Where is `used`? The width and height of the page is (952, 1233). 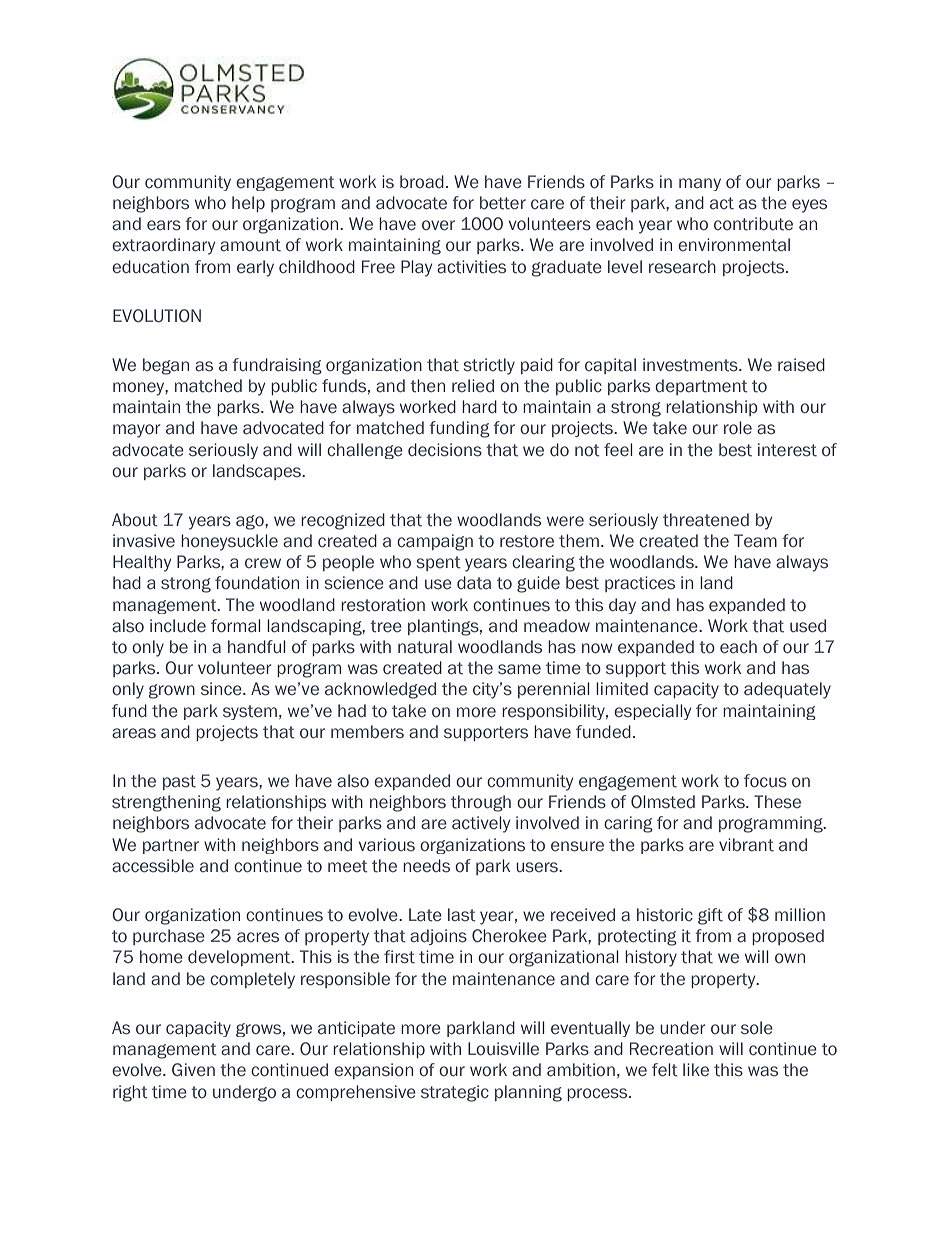 used is located at coordinates (808, 626).
